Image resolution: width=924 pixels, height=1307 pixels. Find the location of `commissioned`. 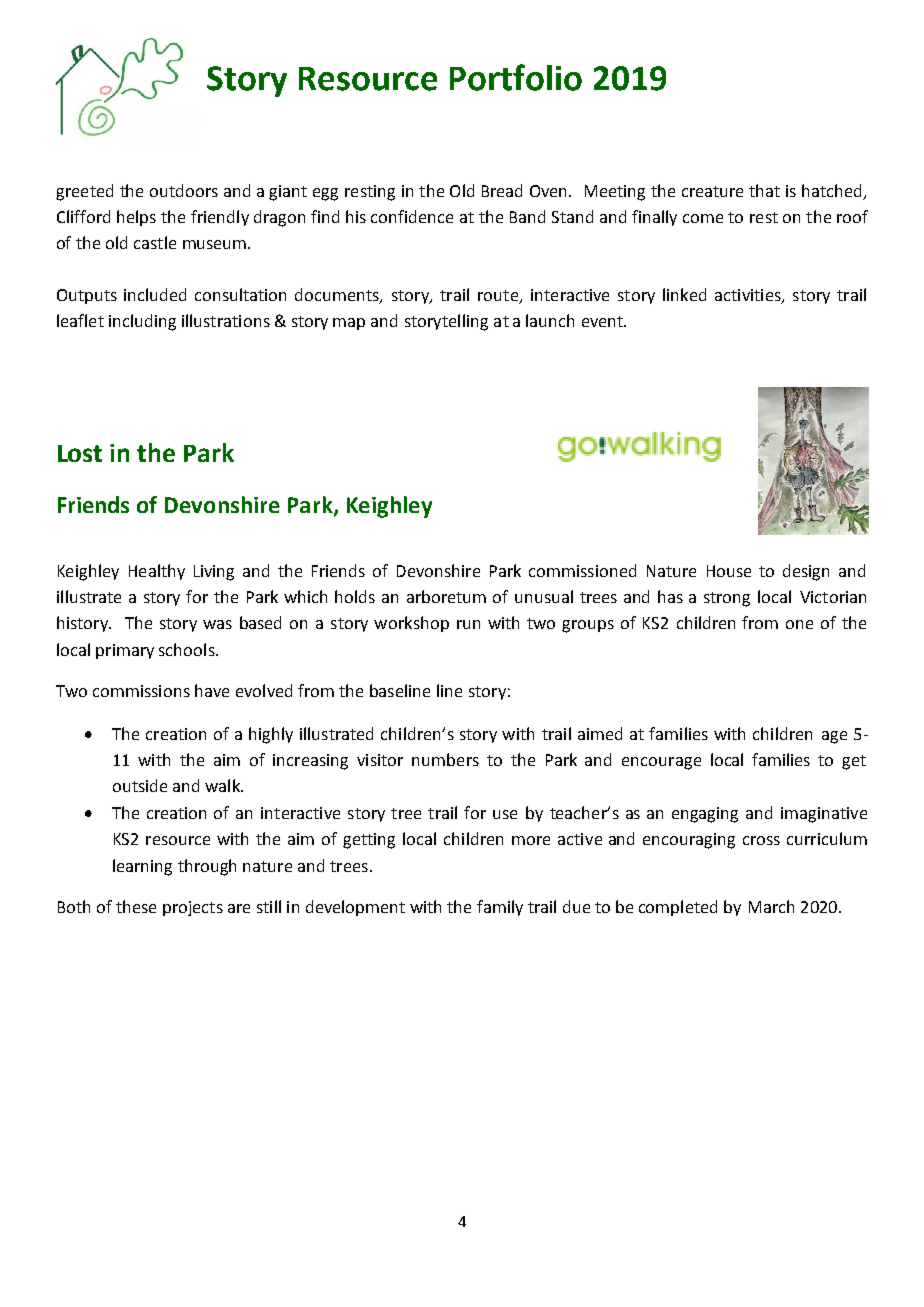

commissioned is located at coordinates (582, 570).
